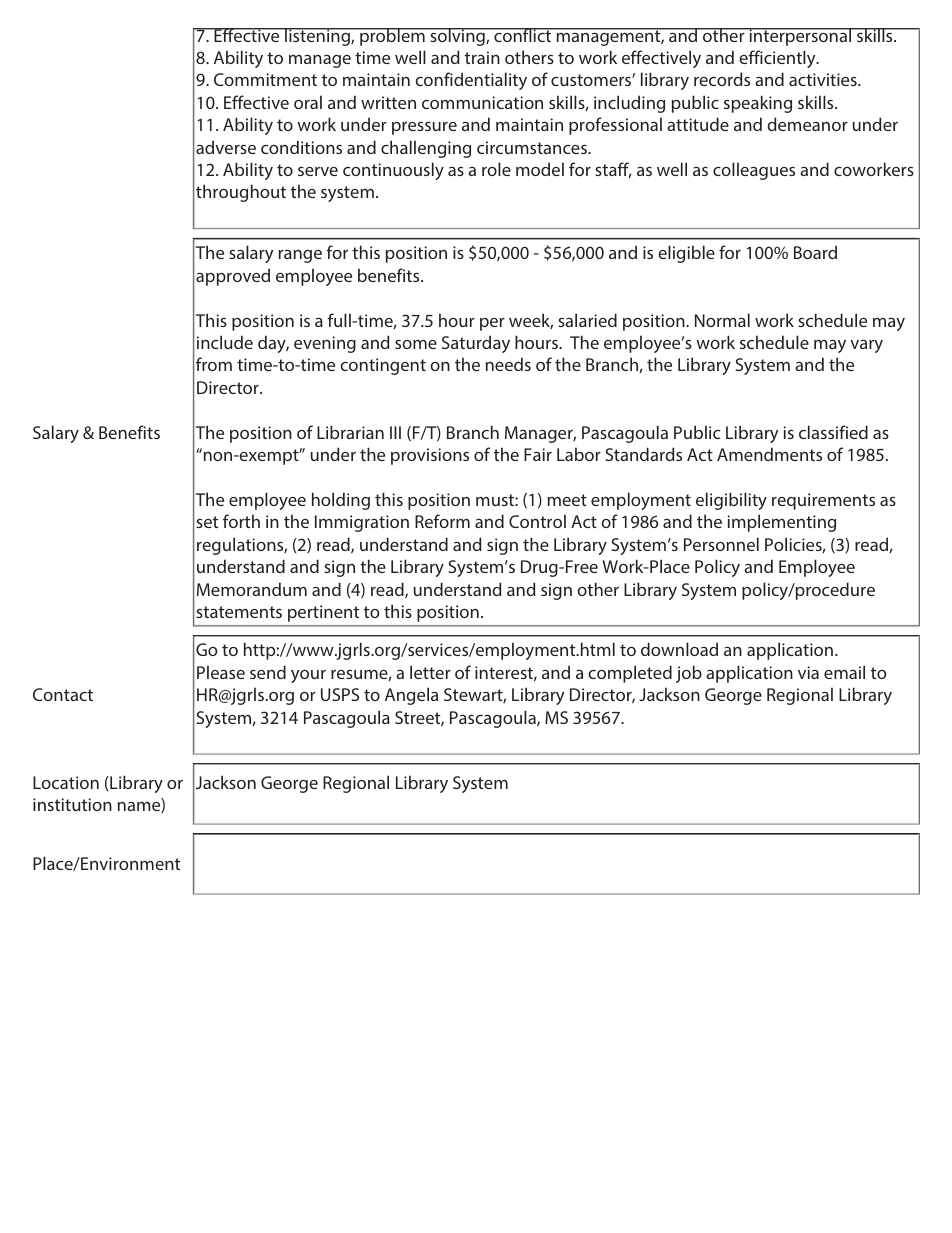  Describe the element at coordinates (476, 344) in the screenshot. I see `Saturday` at that location.
